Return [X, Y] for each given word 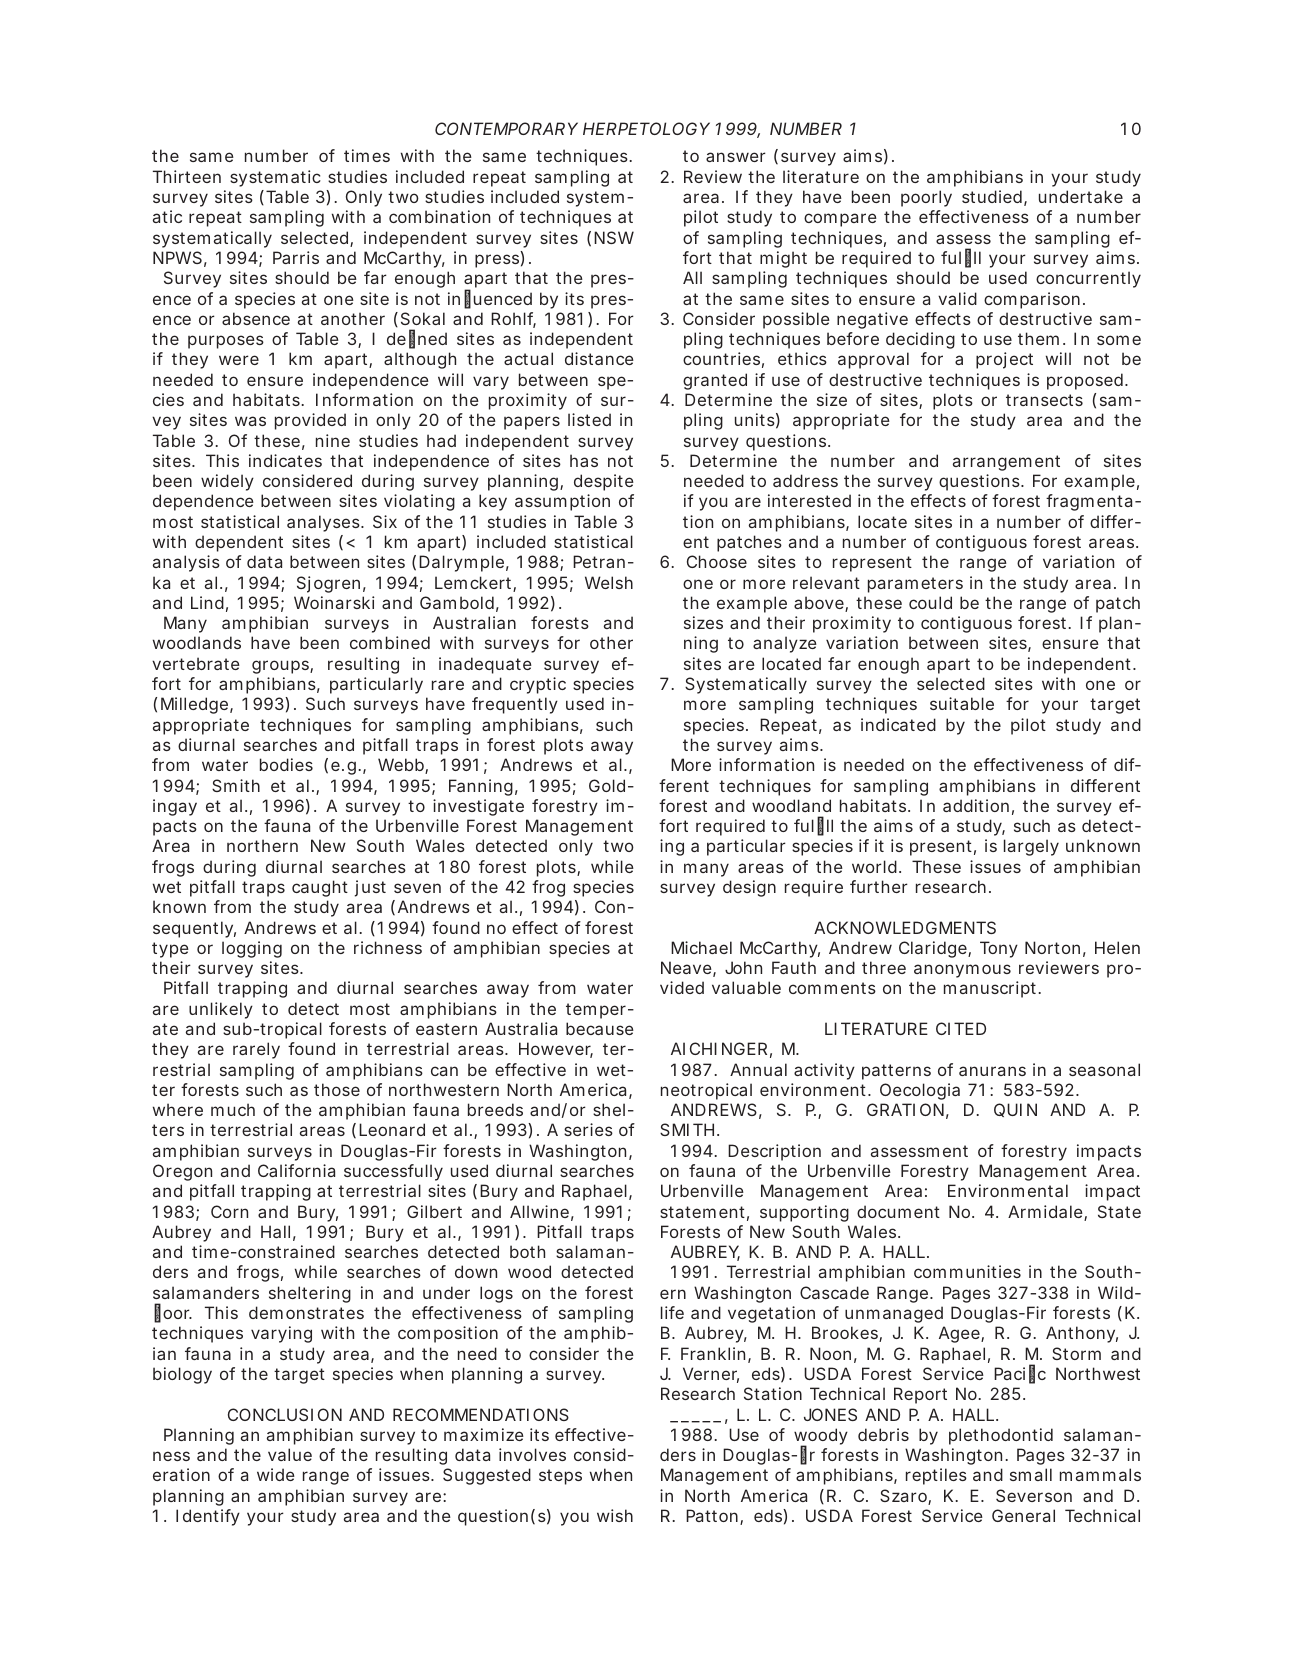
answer [736, 157]
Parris [296, 257]
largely [1031, 847]
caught [320, 888]
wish [615, 1515]
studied [992, 196]
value [290, 1454]
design [749, 888]
